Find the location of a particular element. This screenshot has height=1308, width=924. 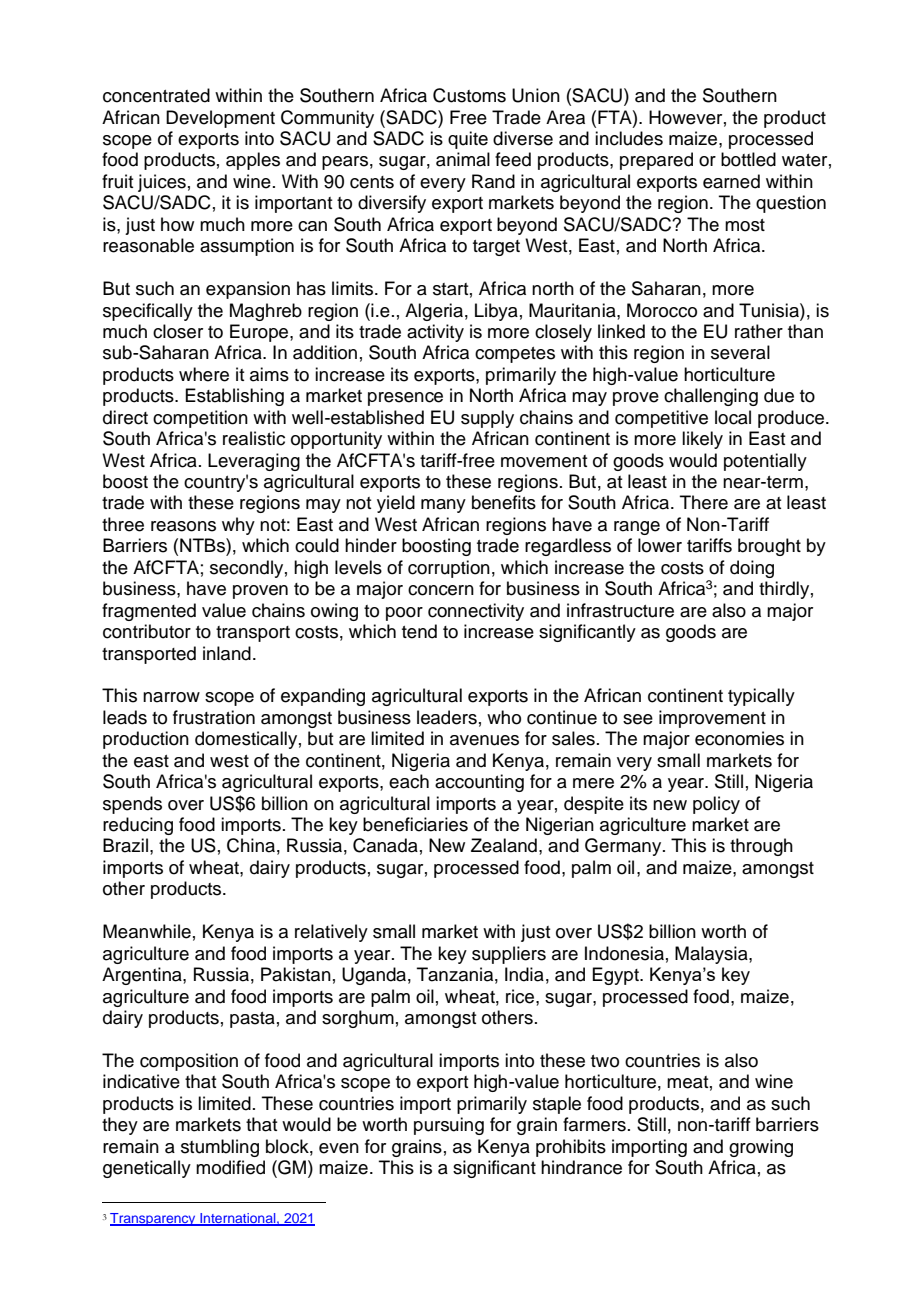

pursuing is located at coordinates (449, 1126).
